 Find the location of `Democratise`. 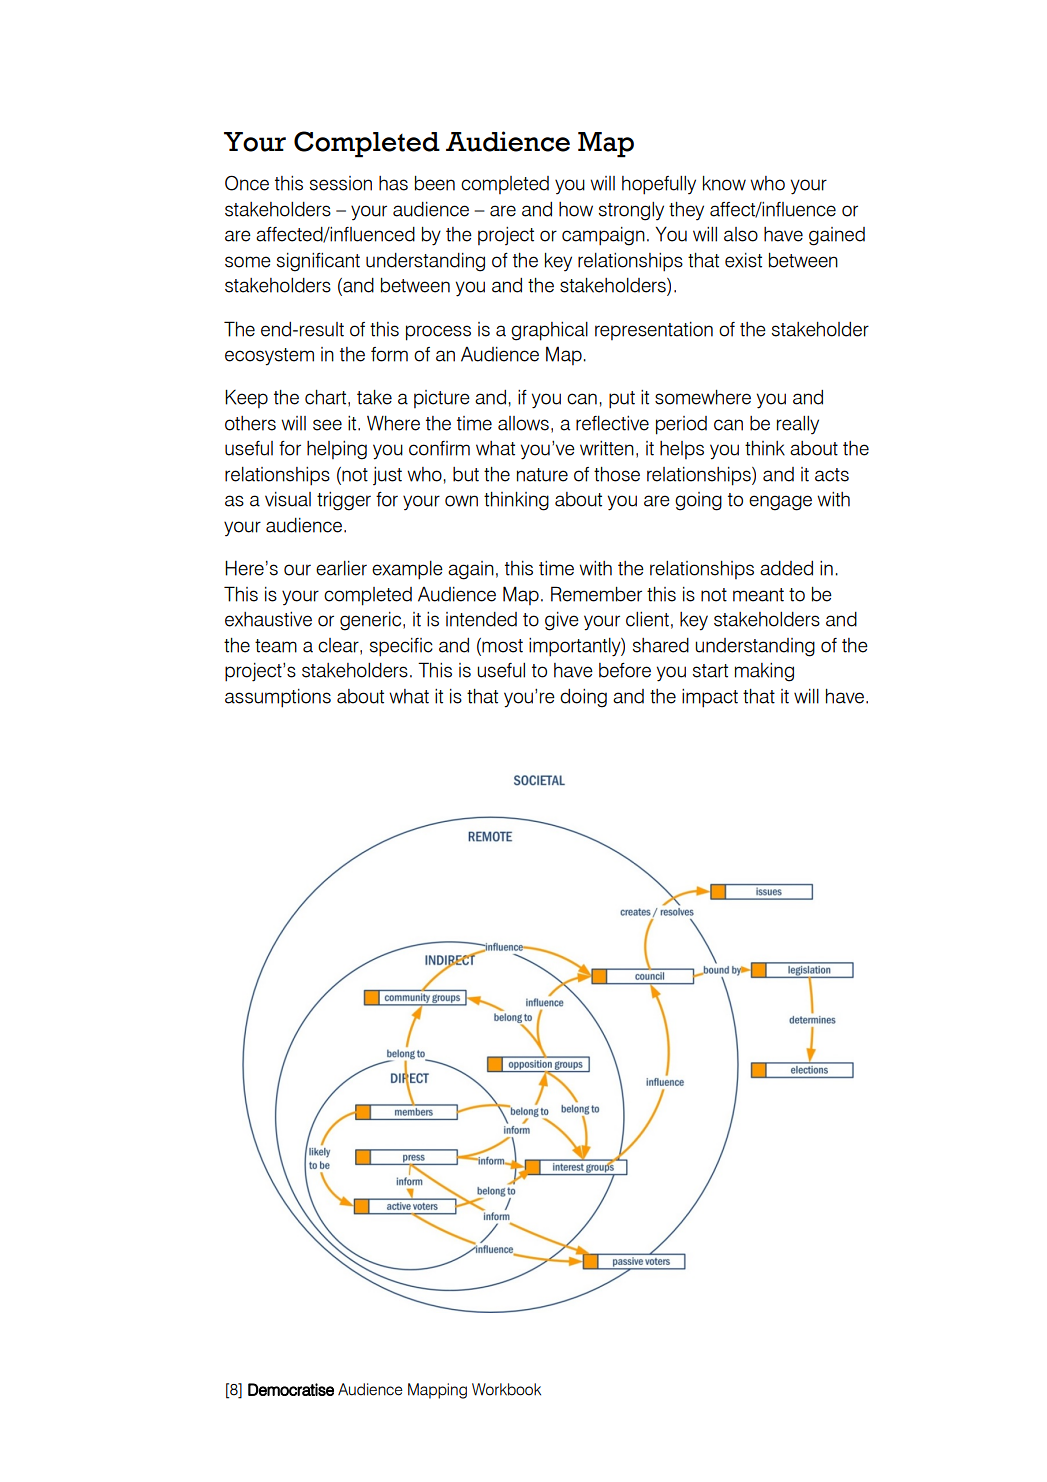

Democratise is located at coordinates (291, 1389).
